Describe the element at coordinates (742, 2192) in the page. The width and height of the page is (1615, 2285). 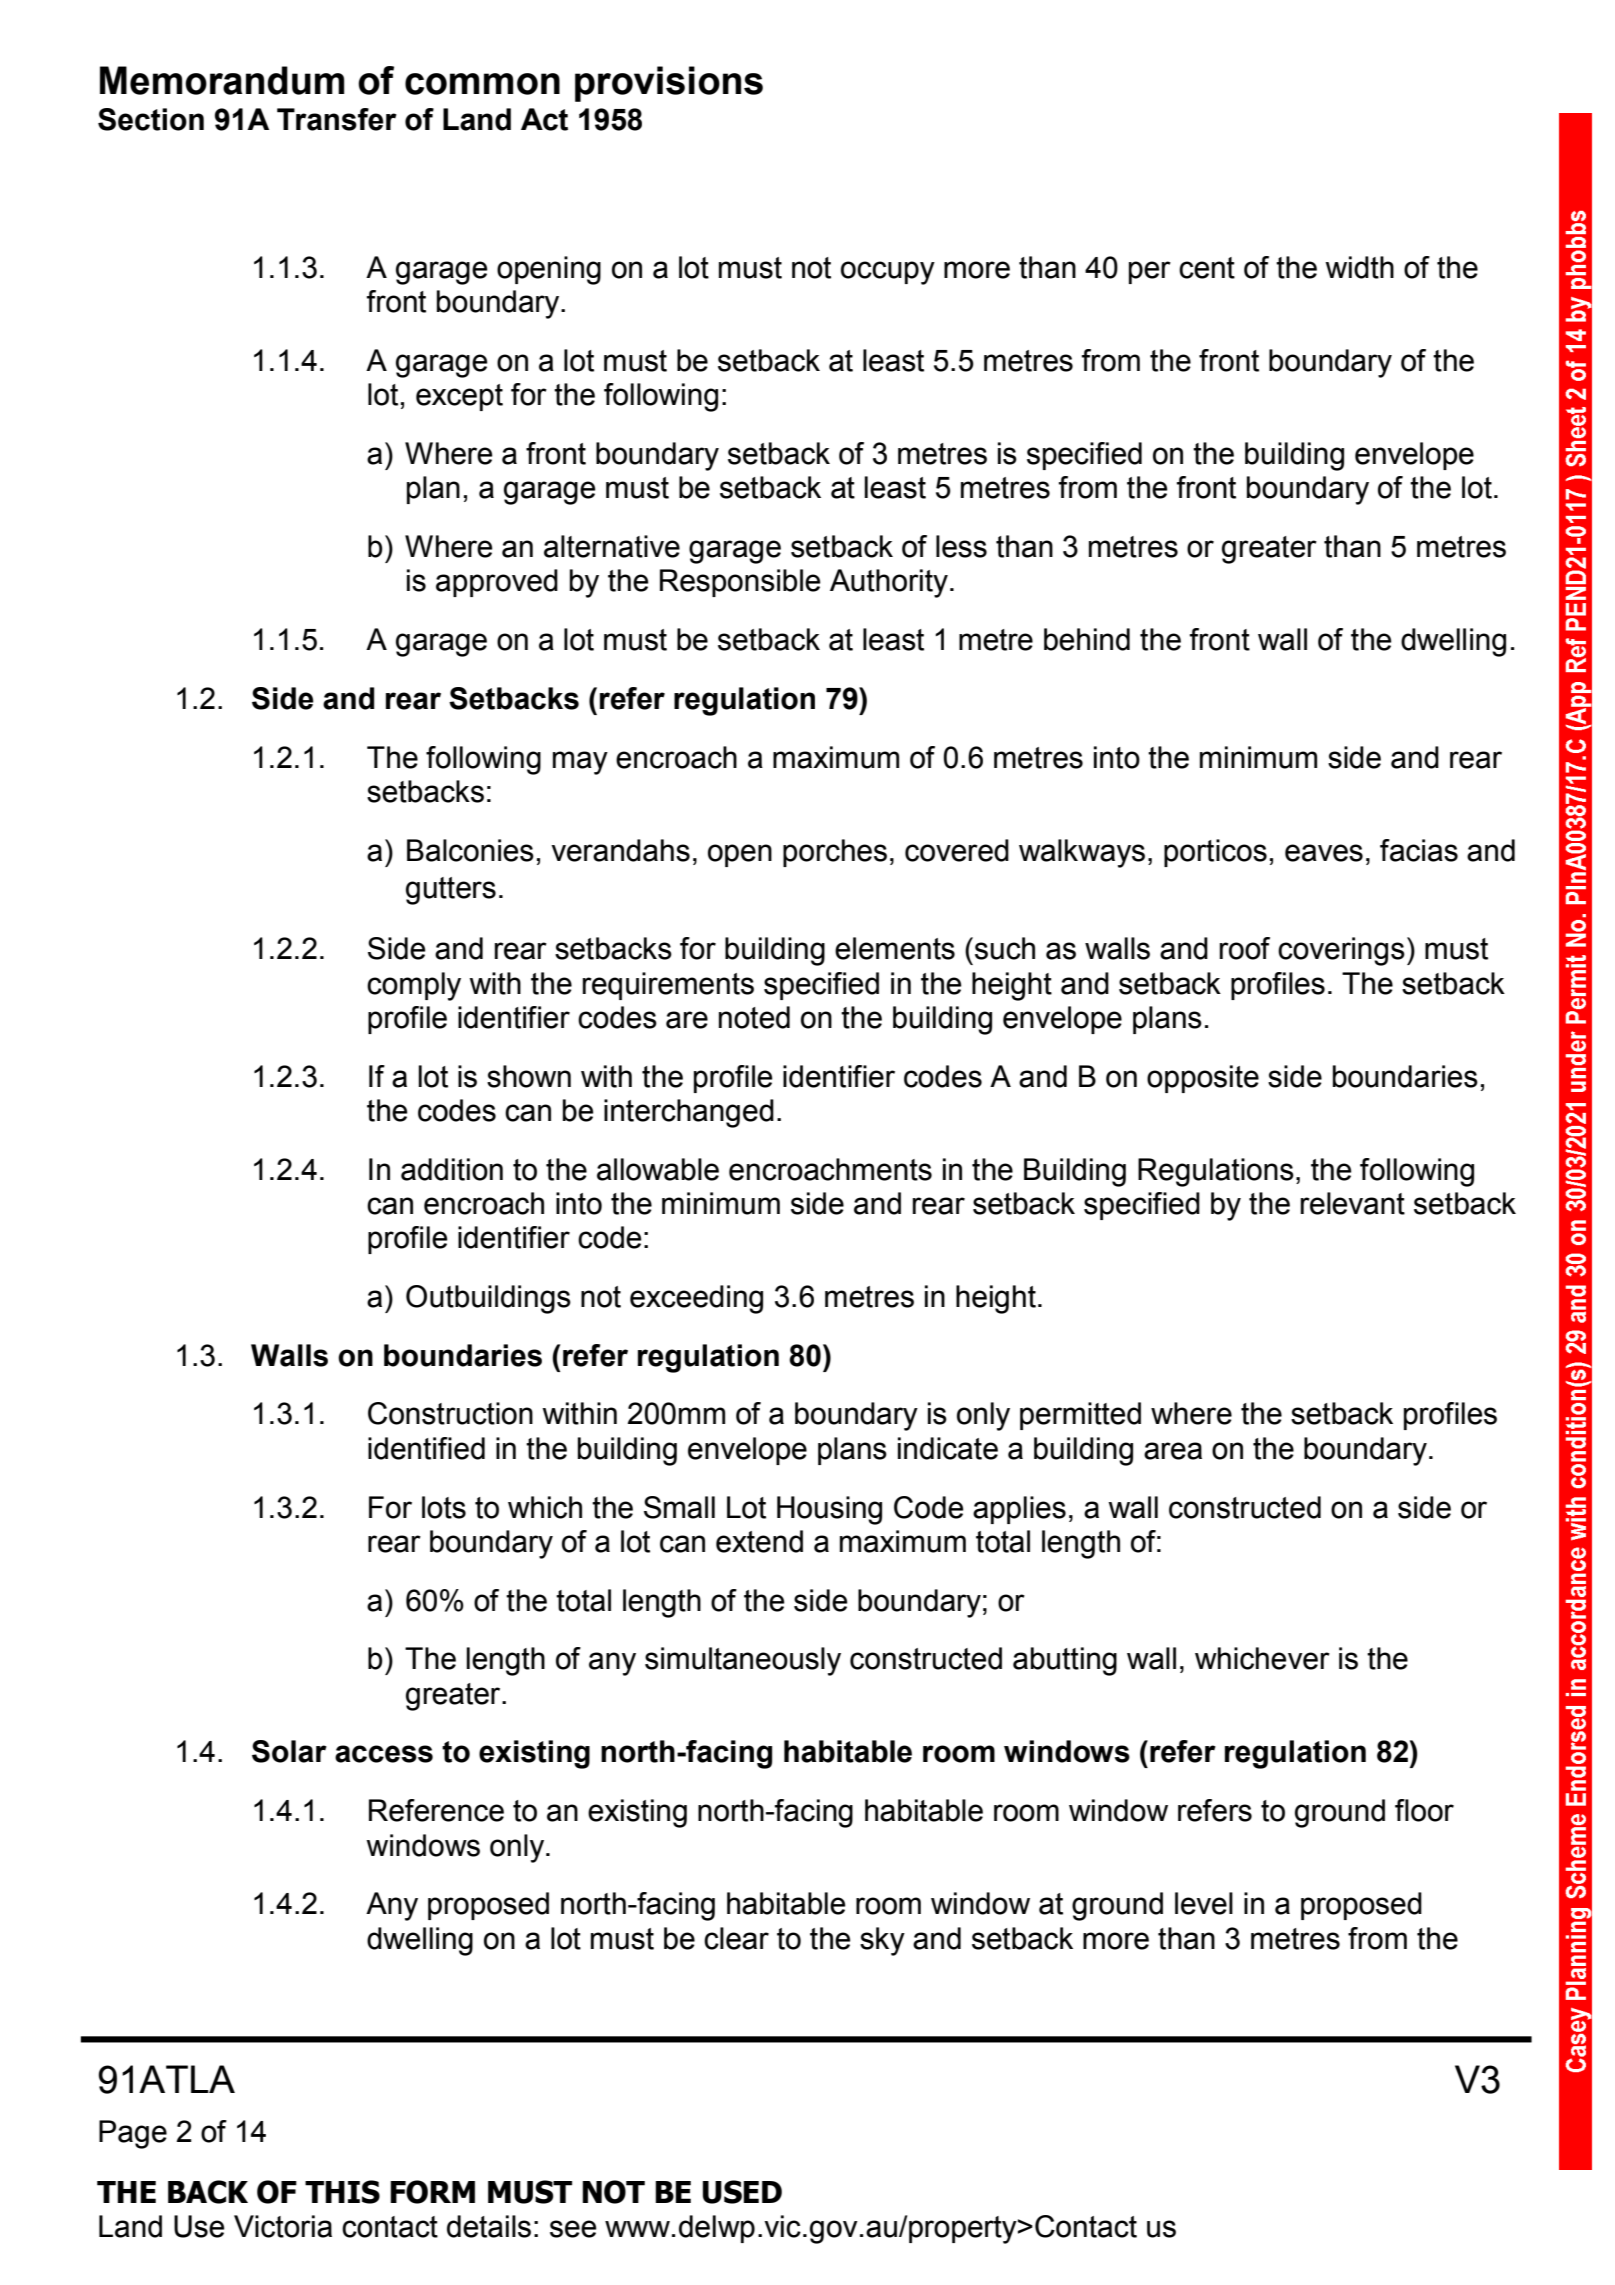
I see `USED` at that location.
